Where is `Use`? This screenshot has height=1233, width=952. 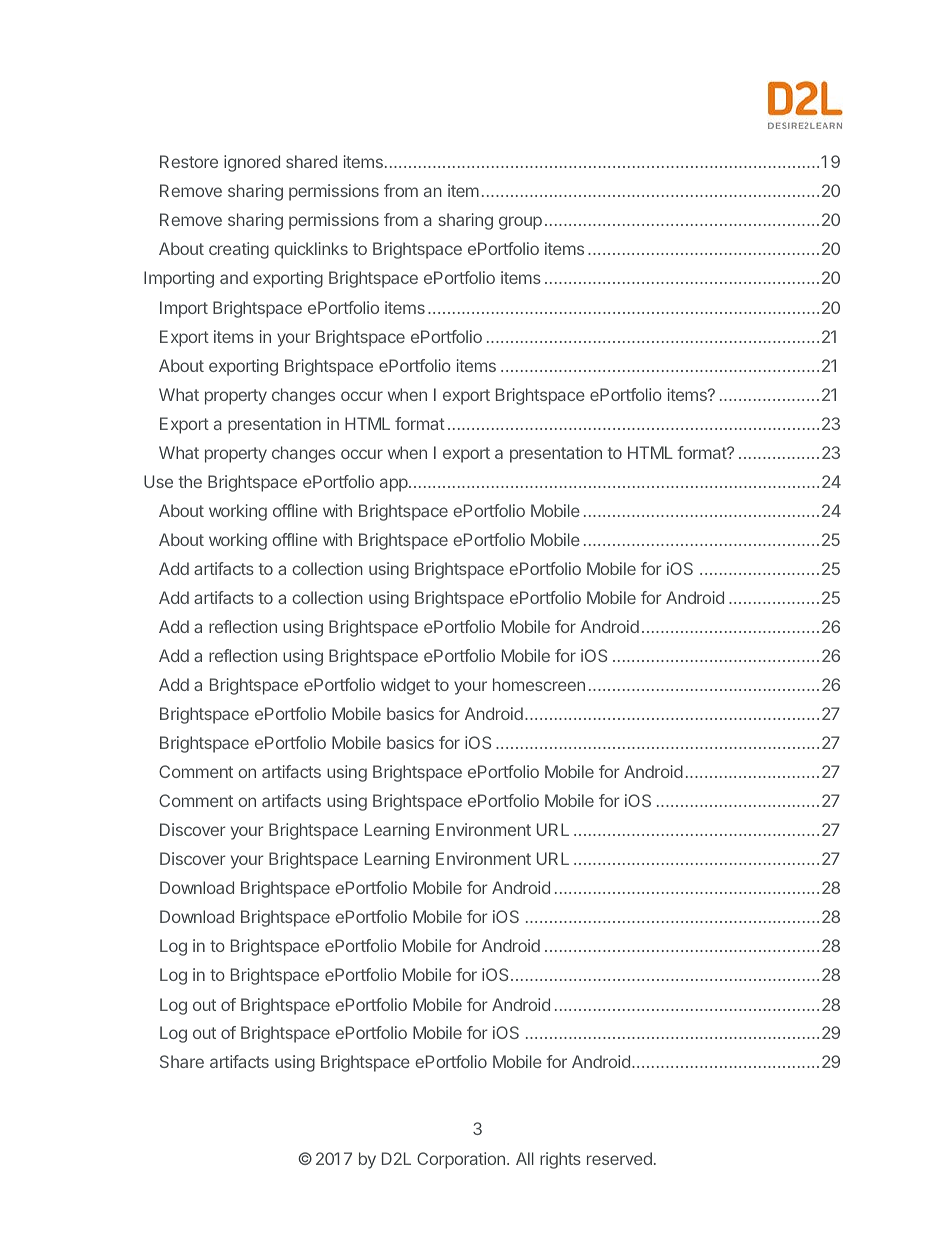 Use is located at coordinates (158, 481).
